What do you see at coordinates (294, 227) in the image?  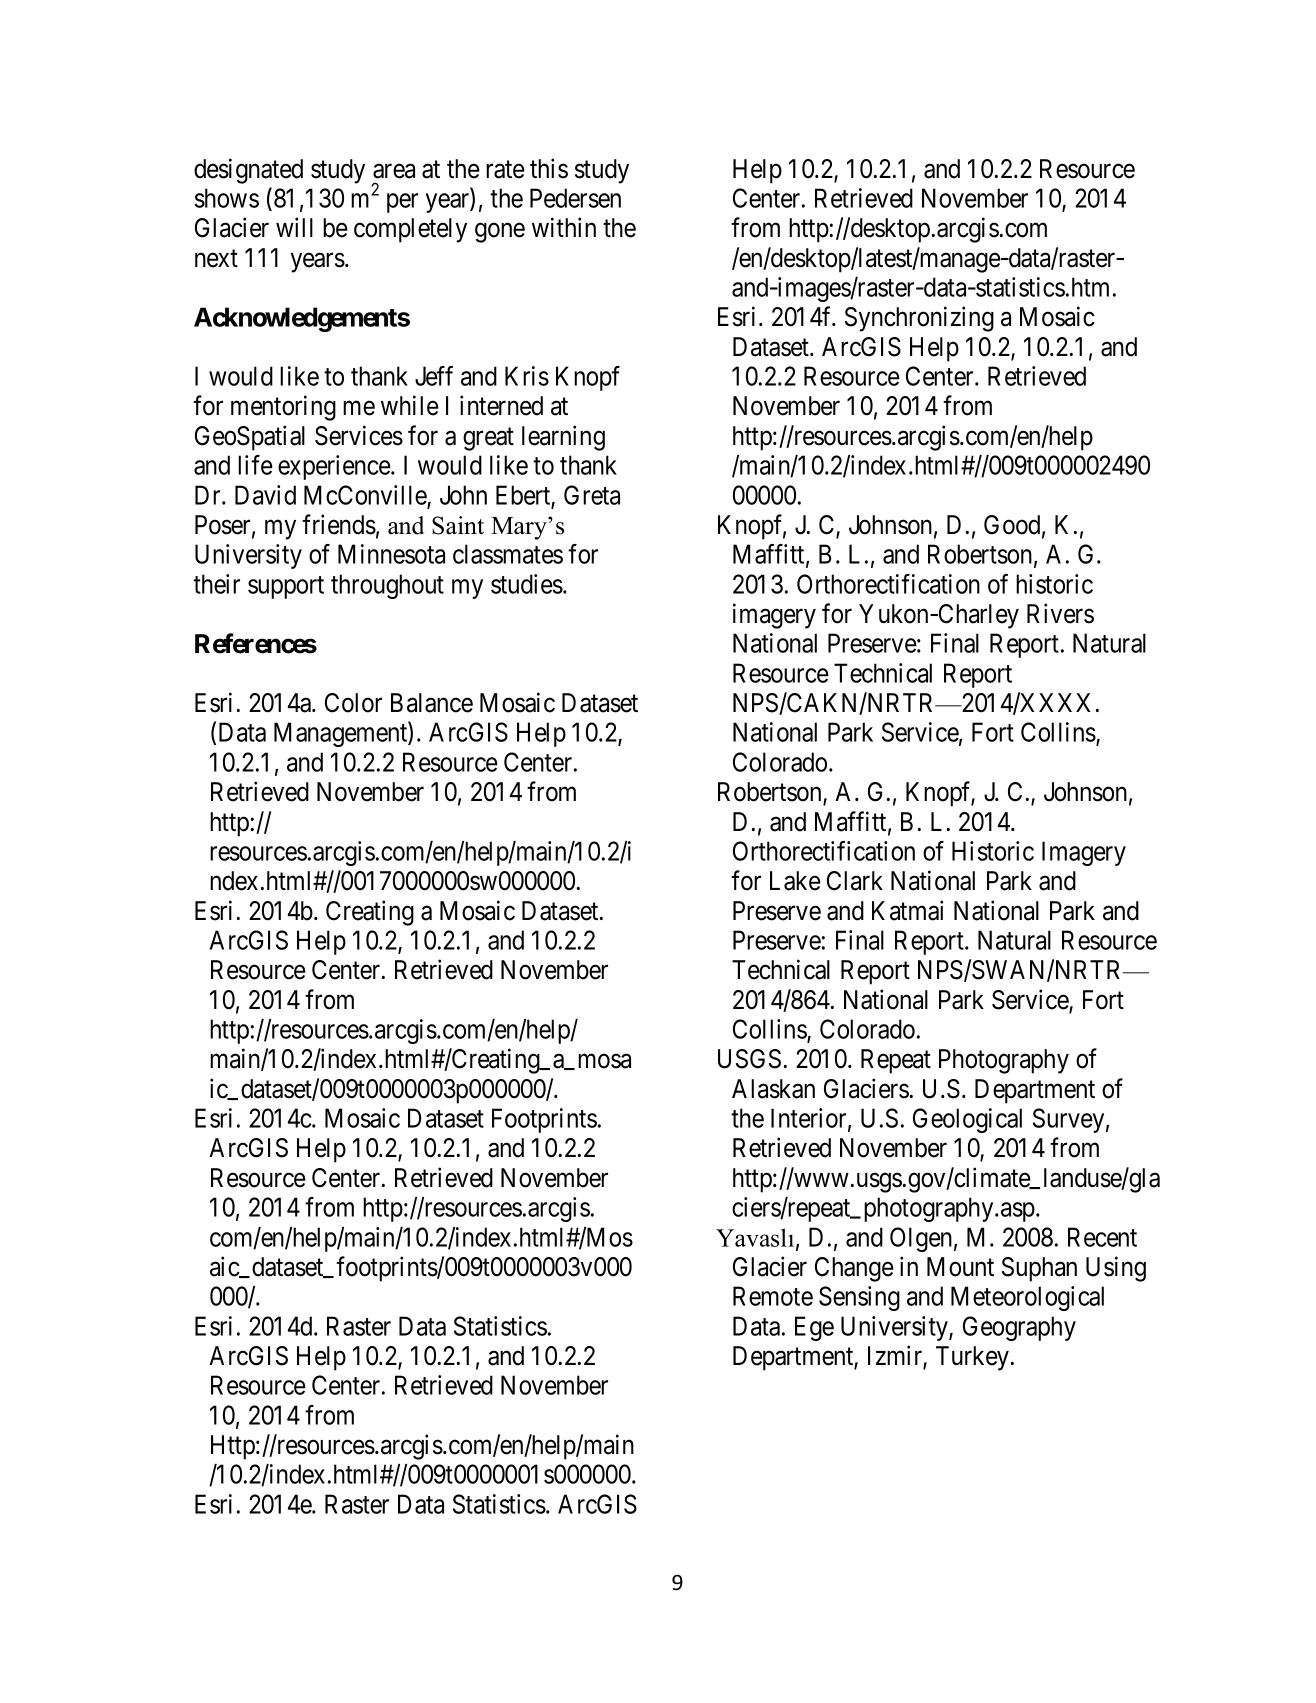 I see `will` at bounding box center [294, 227].
